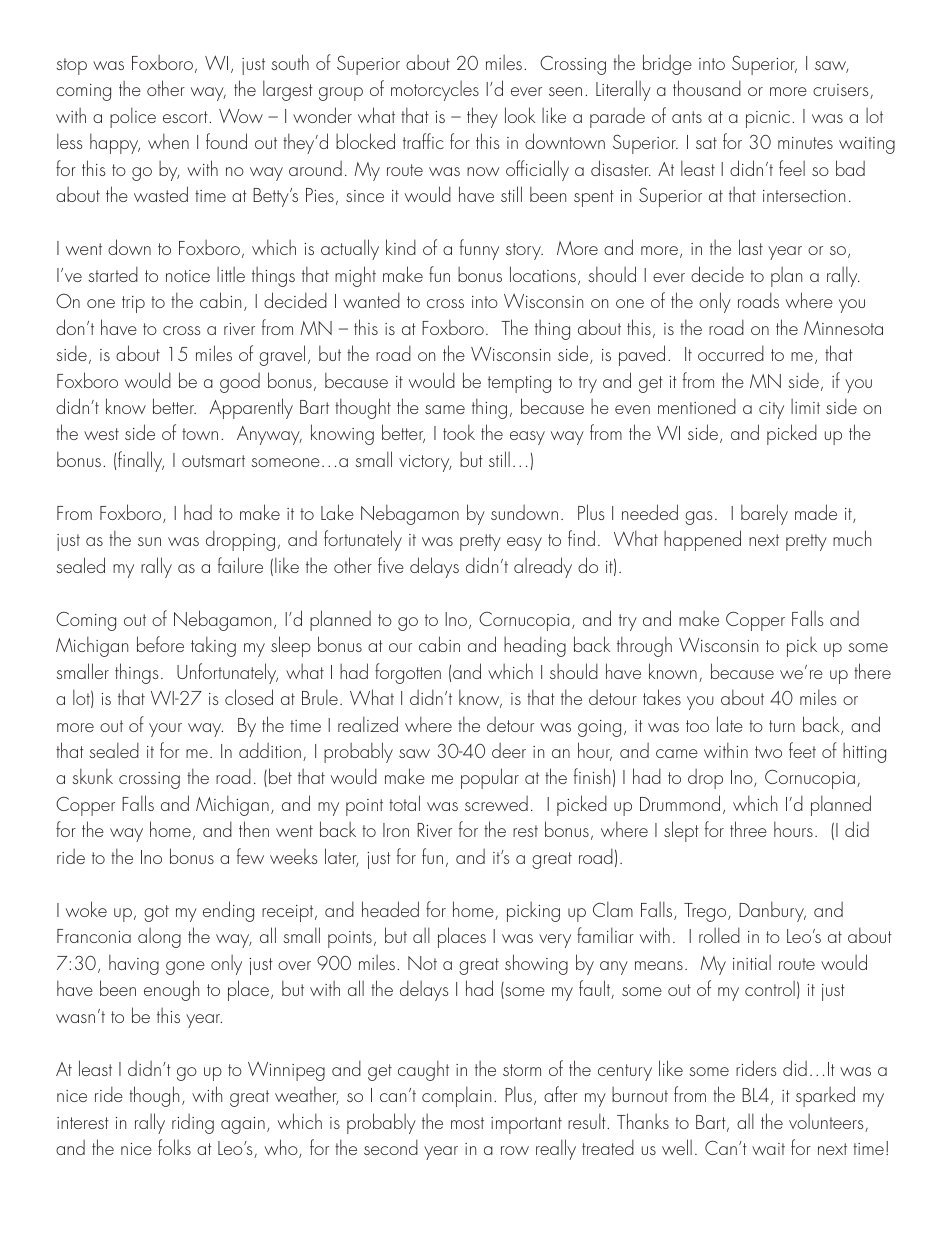 Image resolution: width=952 pixels, height=1233 pixels. What do you see at coordinates (193, 1124) in the screenshot?
I see `riding` at bounding box center [193, 1124].
